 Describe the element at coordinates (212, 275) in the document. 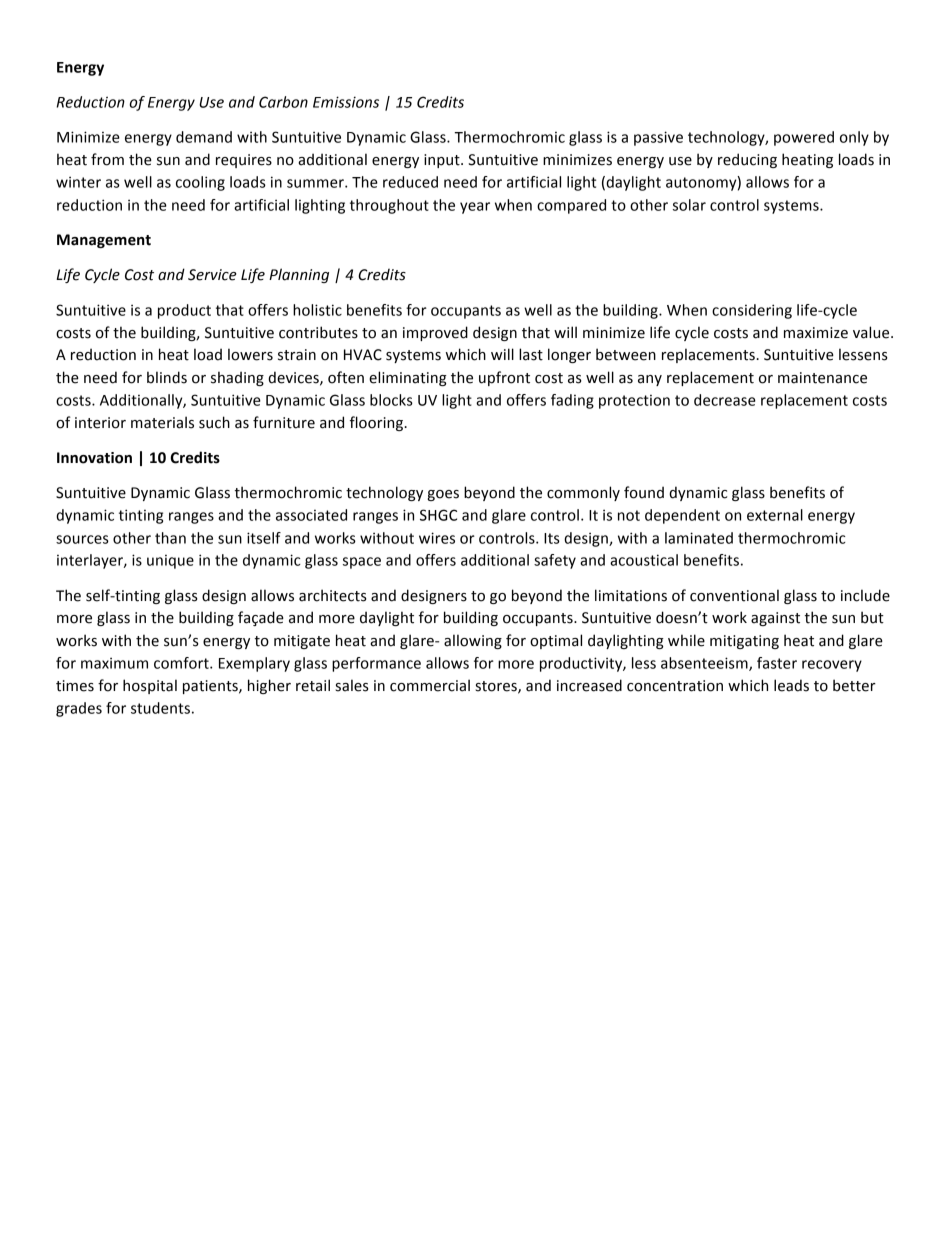

I see `Service` at that location.
